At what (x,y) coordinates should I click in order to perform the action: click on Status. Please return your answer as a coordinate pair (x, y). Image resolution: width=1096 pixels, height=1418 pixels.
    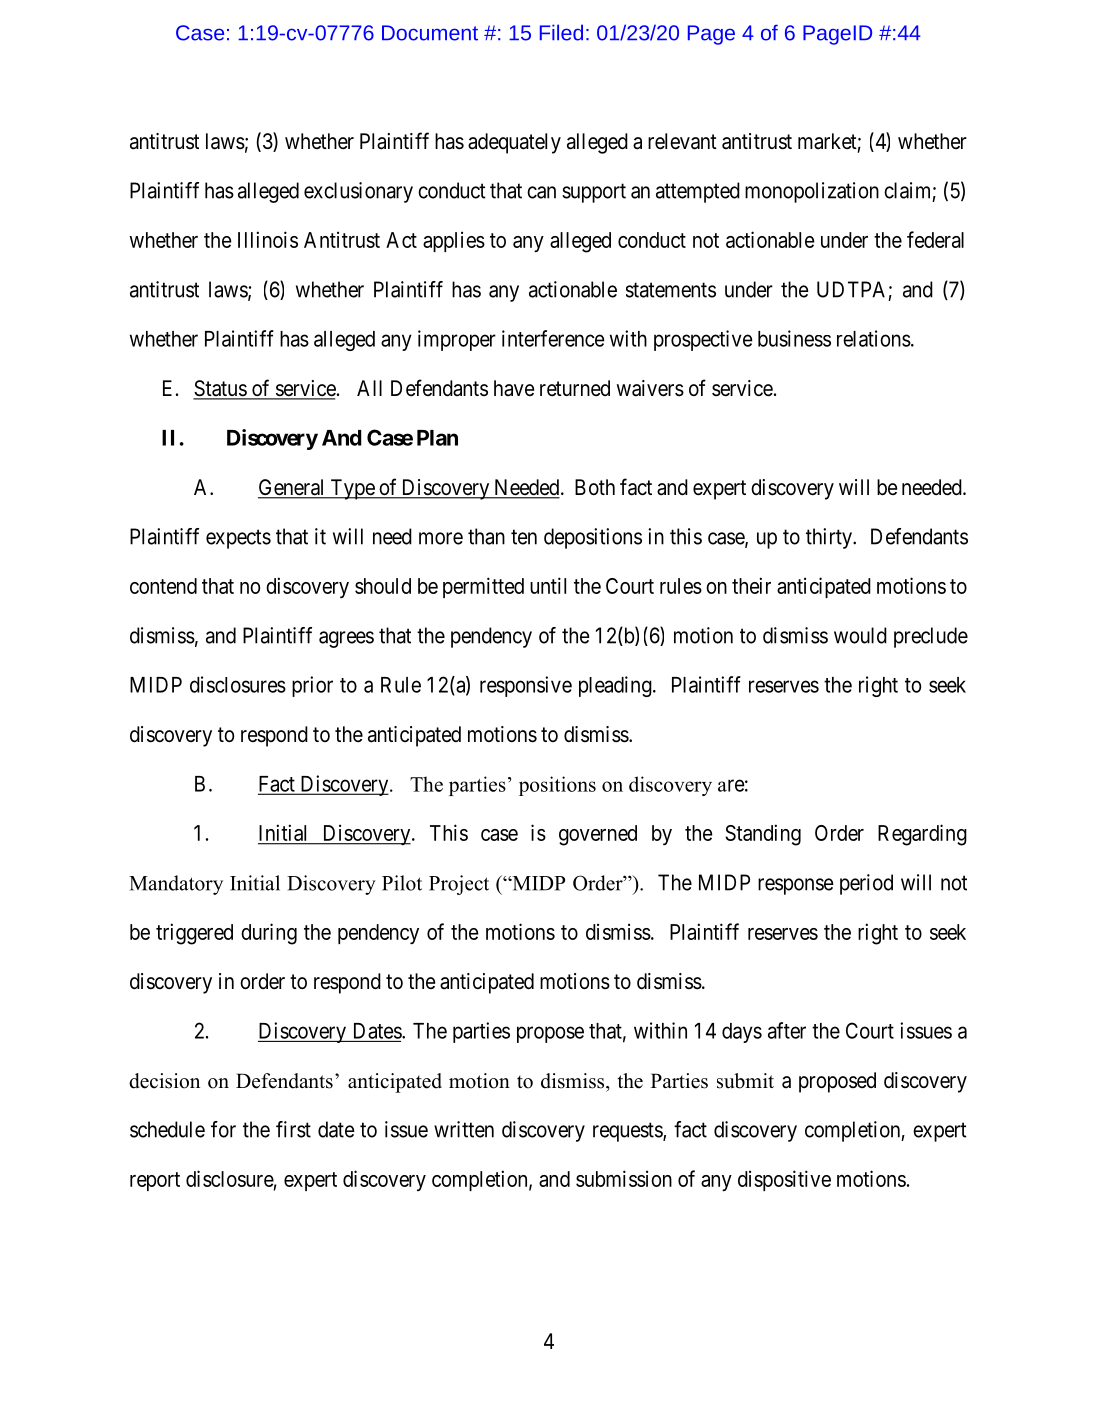
    Looking at the image, I should click on (220, 389).
